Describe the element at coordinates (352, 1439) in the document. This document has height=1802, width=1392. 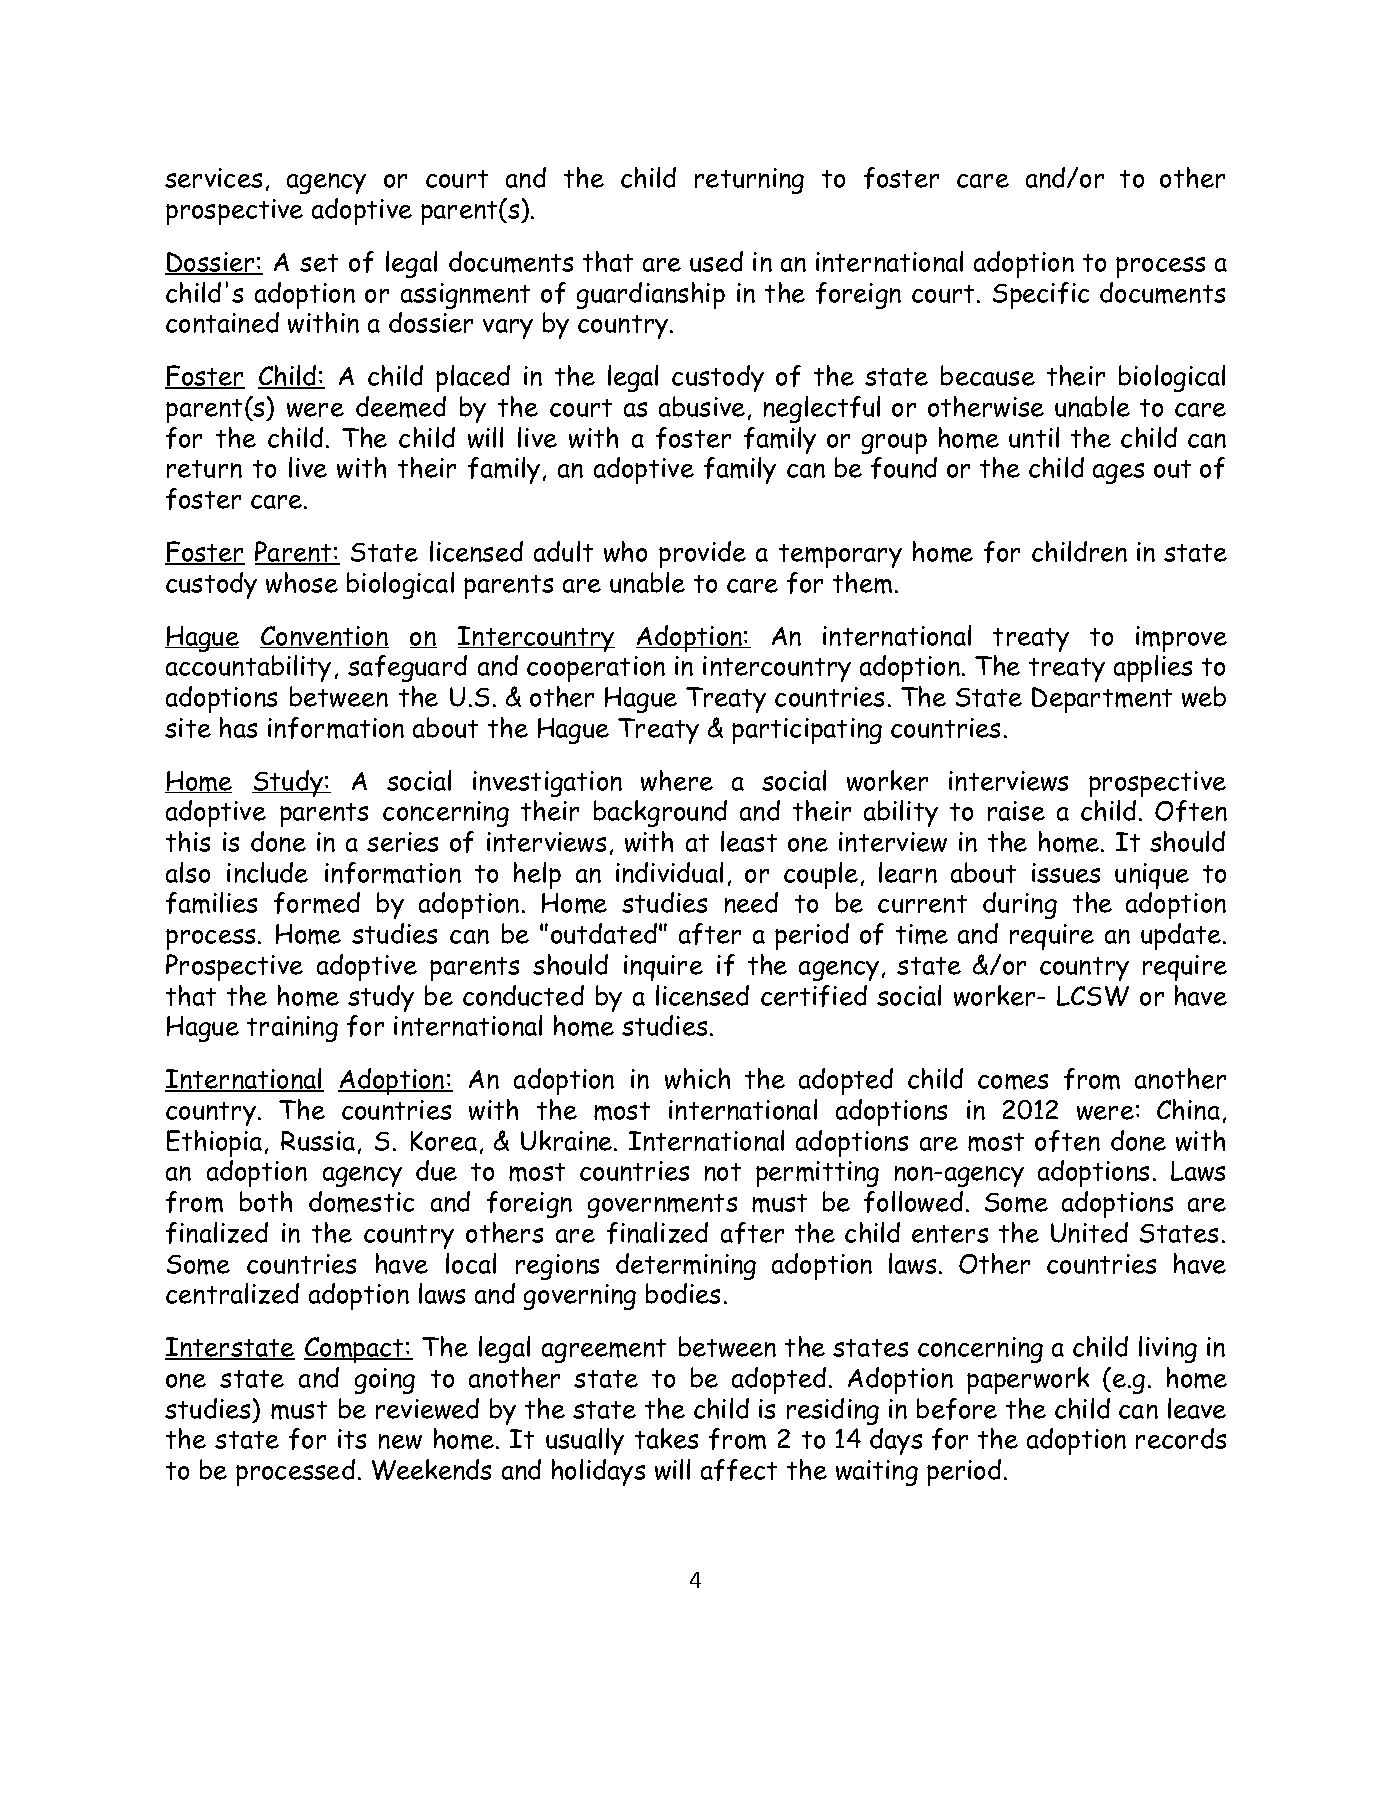
I see `its` at that location.
